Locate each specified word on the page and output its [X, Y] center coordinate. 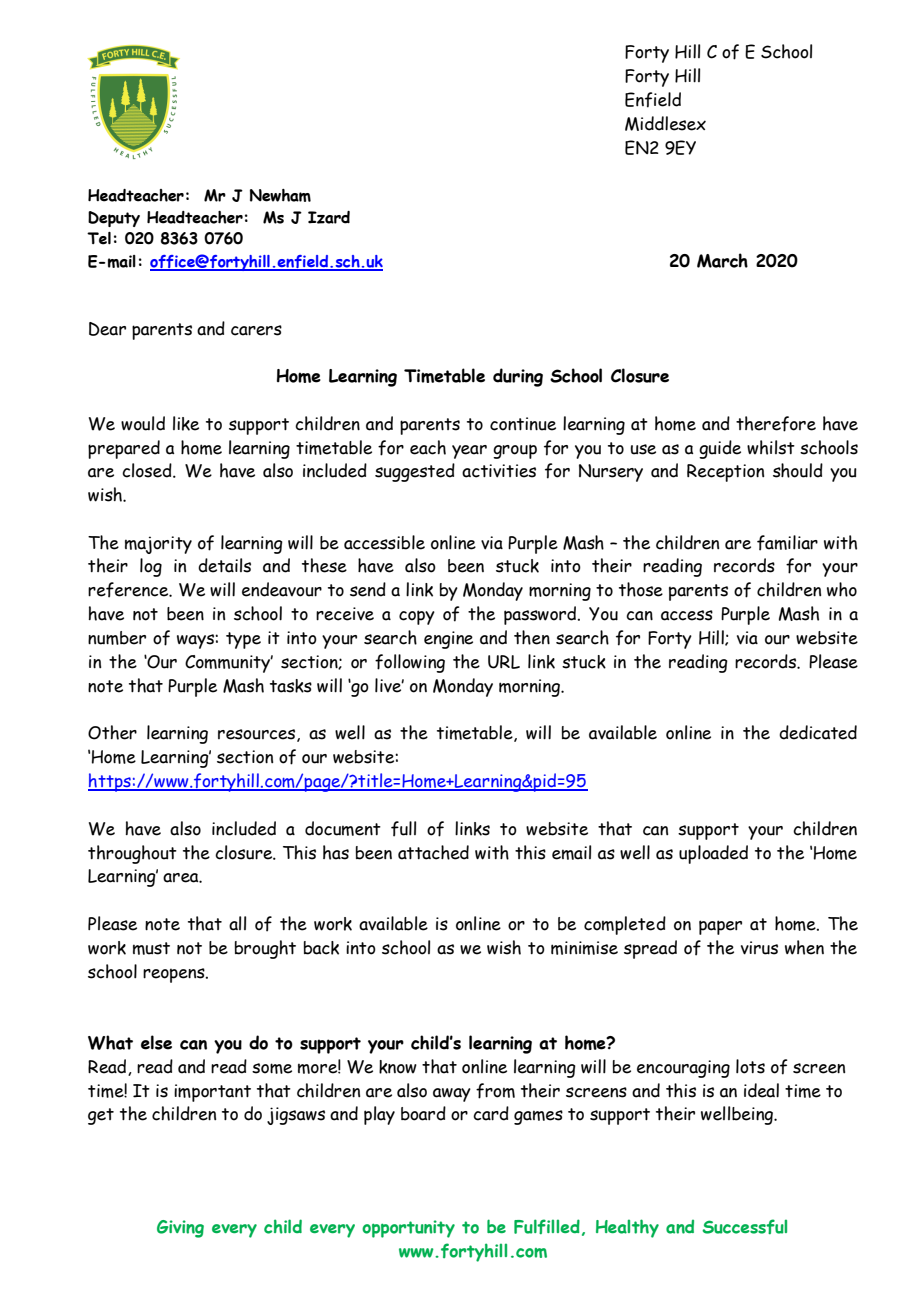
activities [499, 471]
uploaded [713, 854]
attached [433, 852]
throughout [132, 854]
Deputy [114, 219]
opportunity [408, 1229]
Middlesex [665, 123]
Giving [180, 1229]
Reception [725, 473]
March [722, 260]
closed [148, 470]
